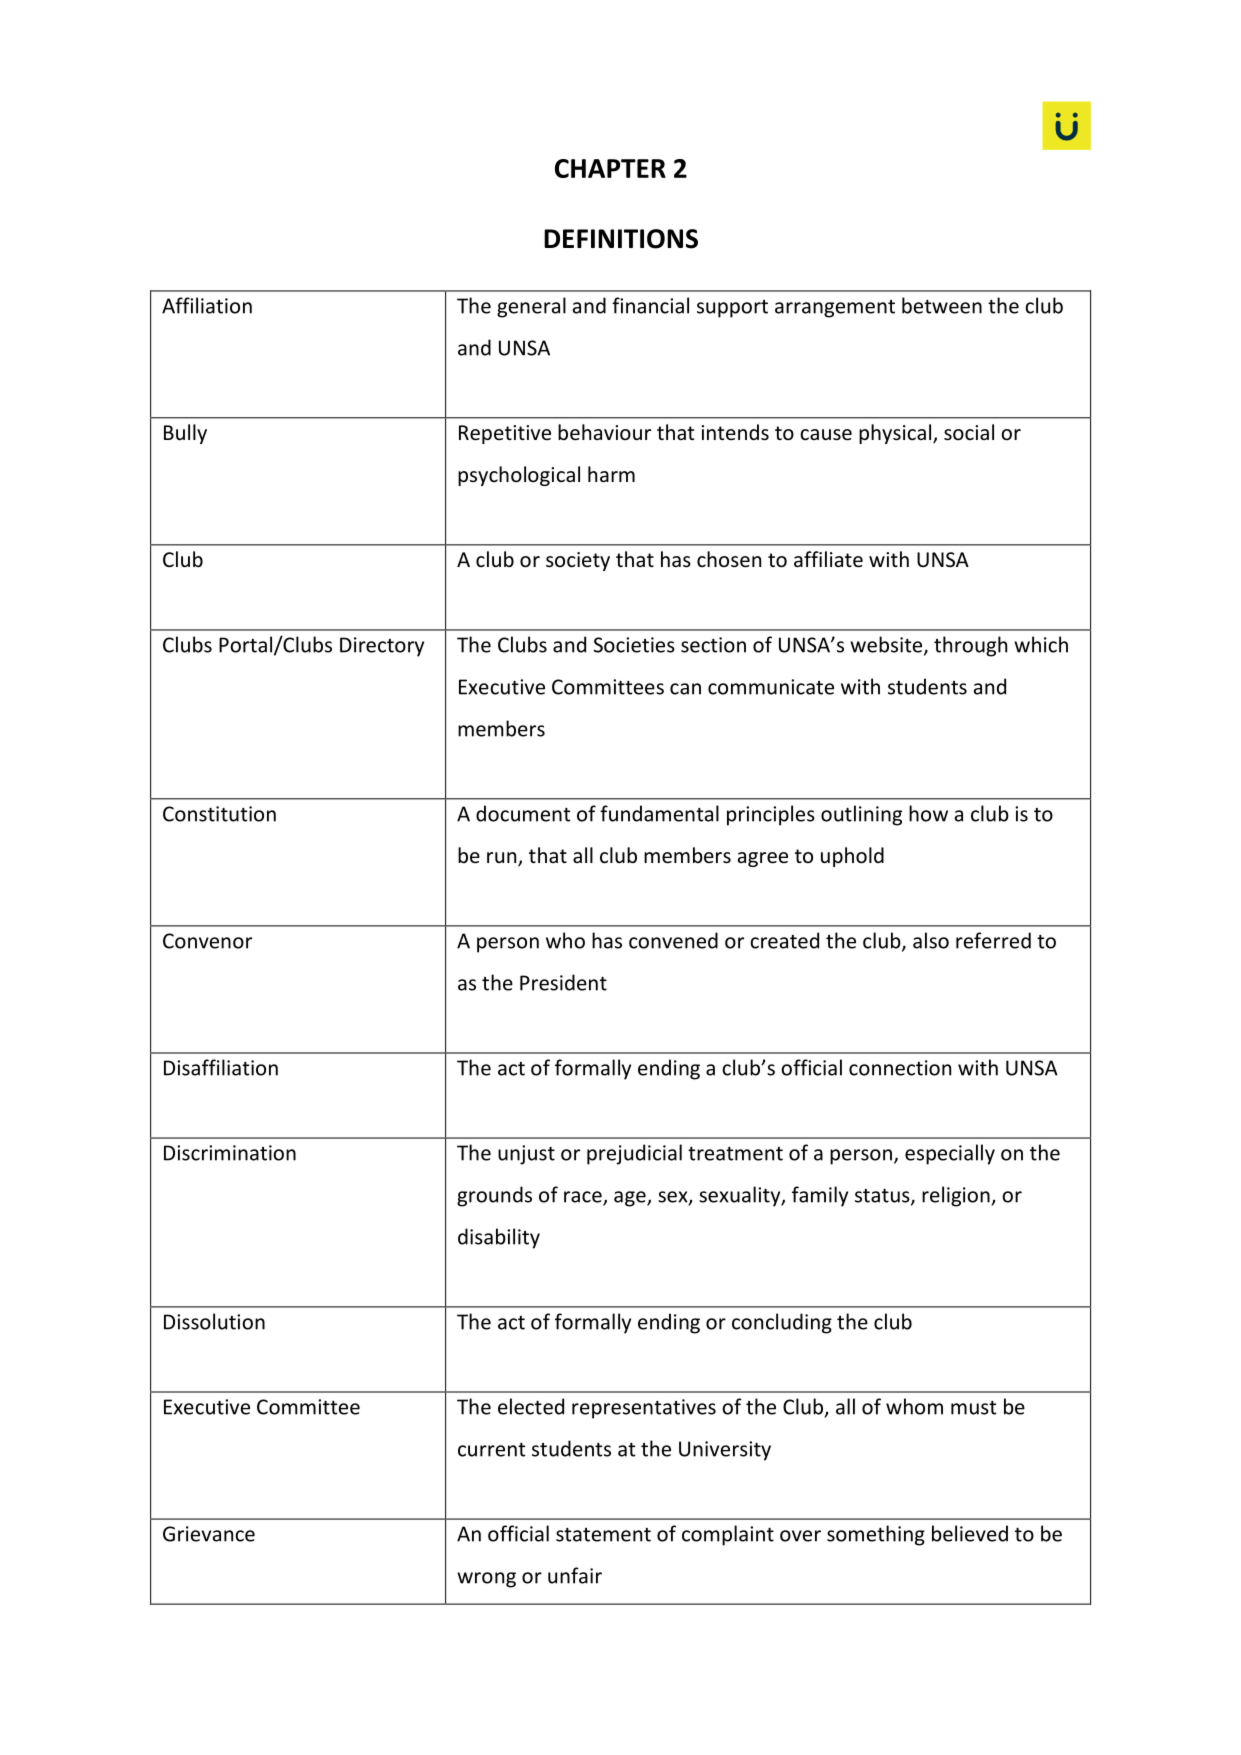 The image size is (1241, 1755). I want to click on general, so click(531, 307).
